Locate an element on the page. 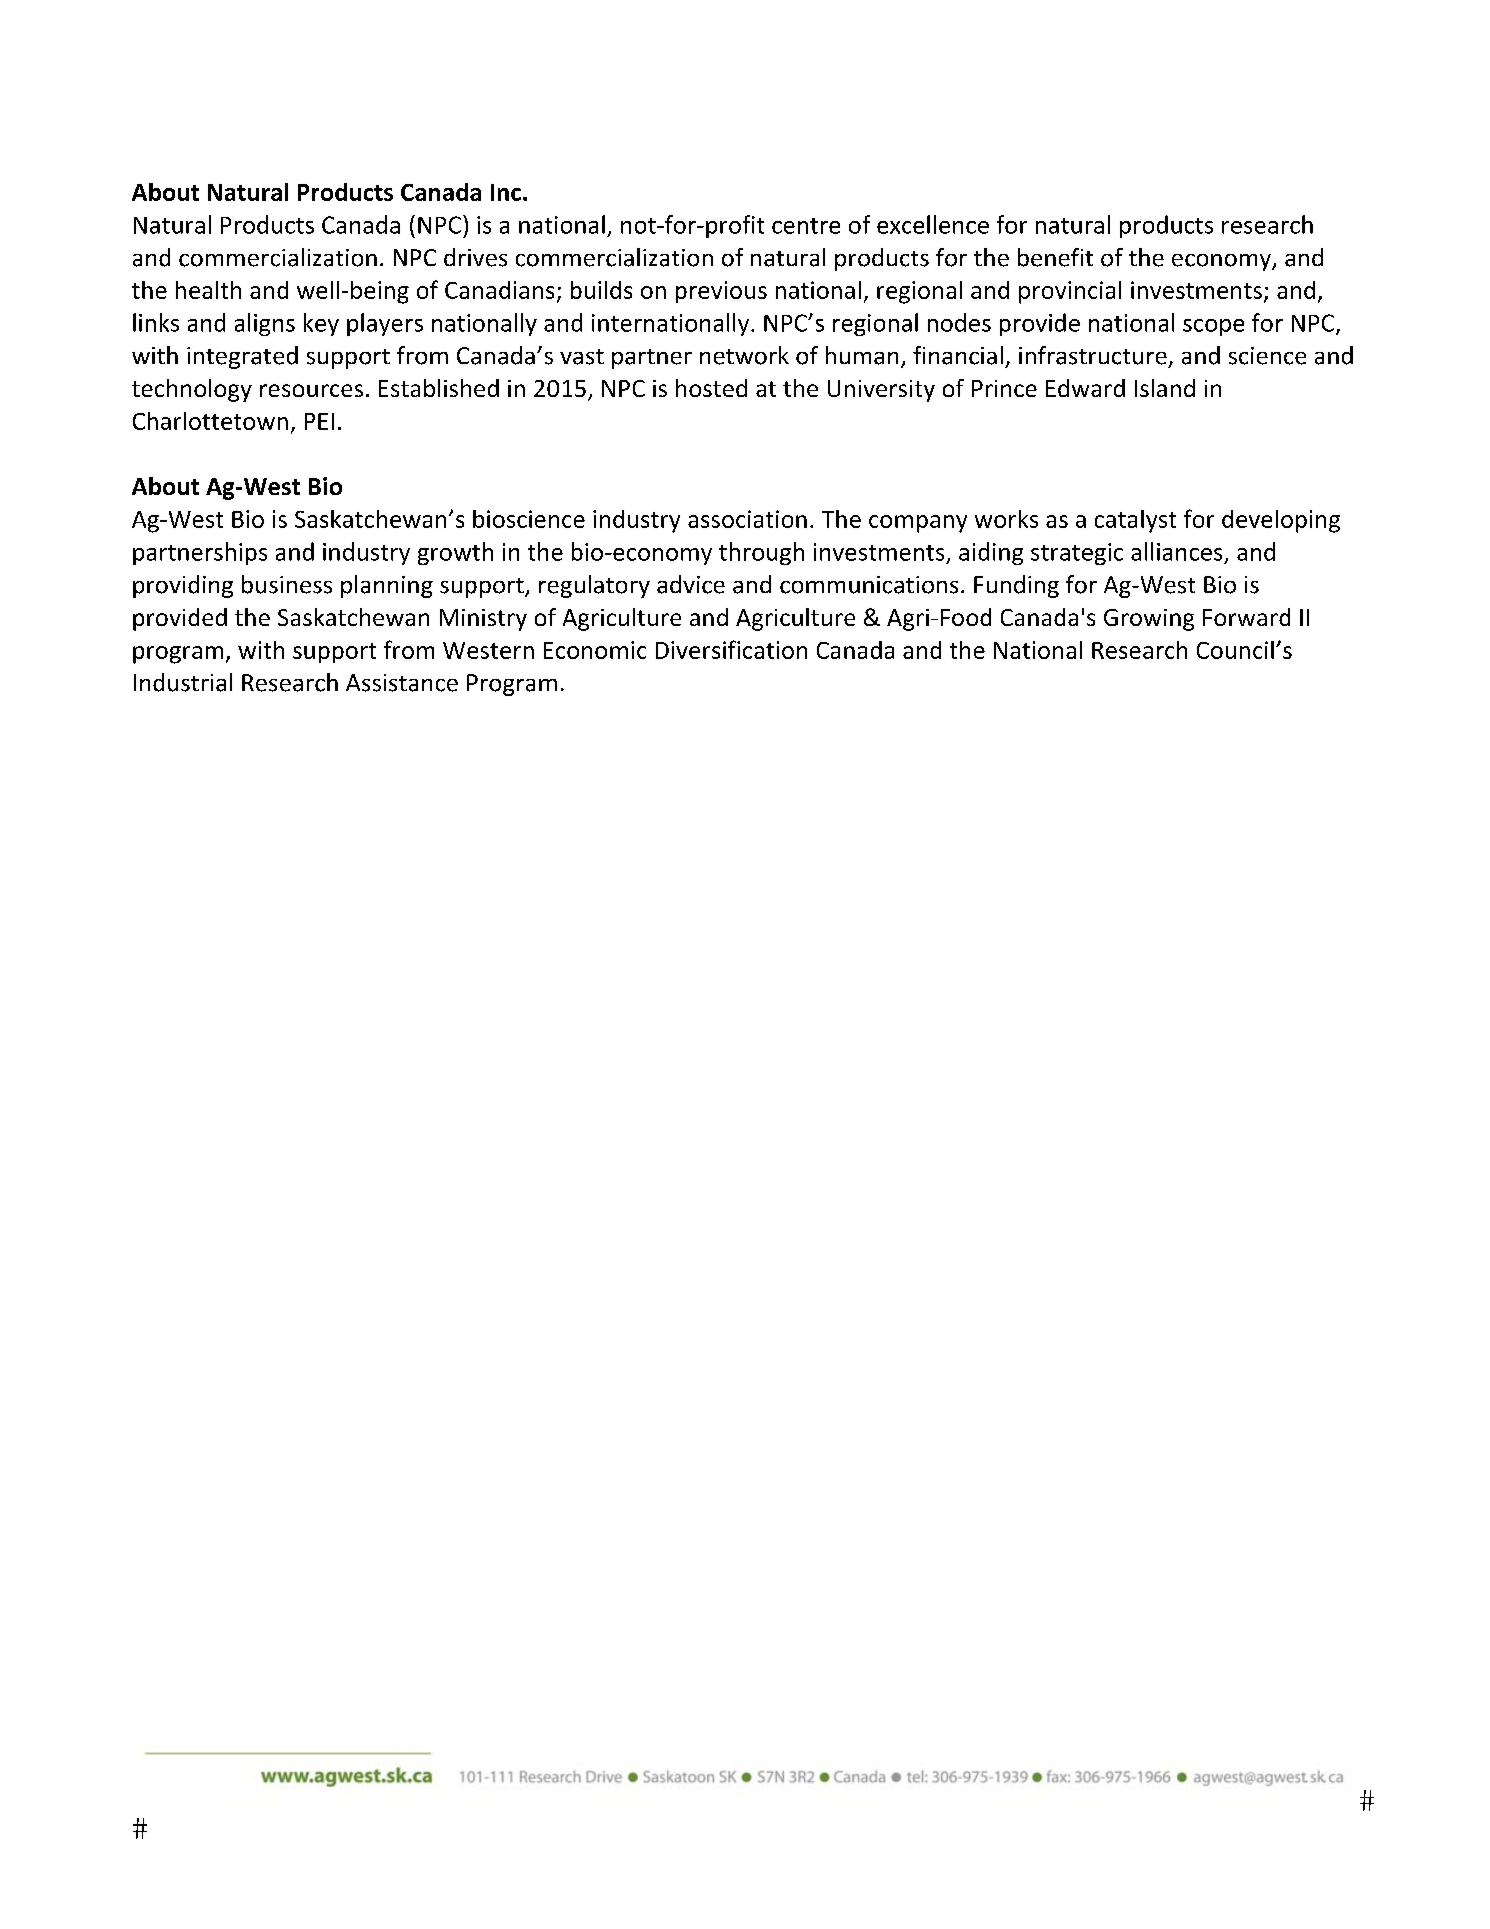  centre is located at coordinates (806, 226).
